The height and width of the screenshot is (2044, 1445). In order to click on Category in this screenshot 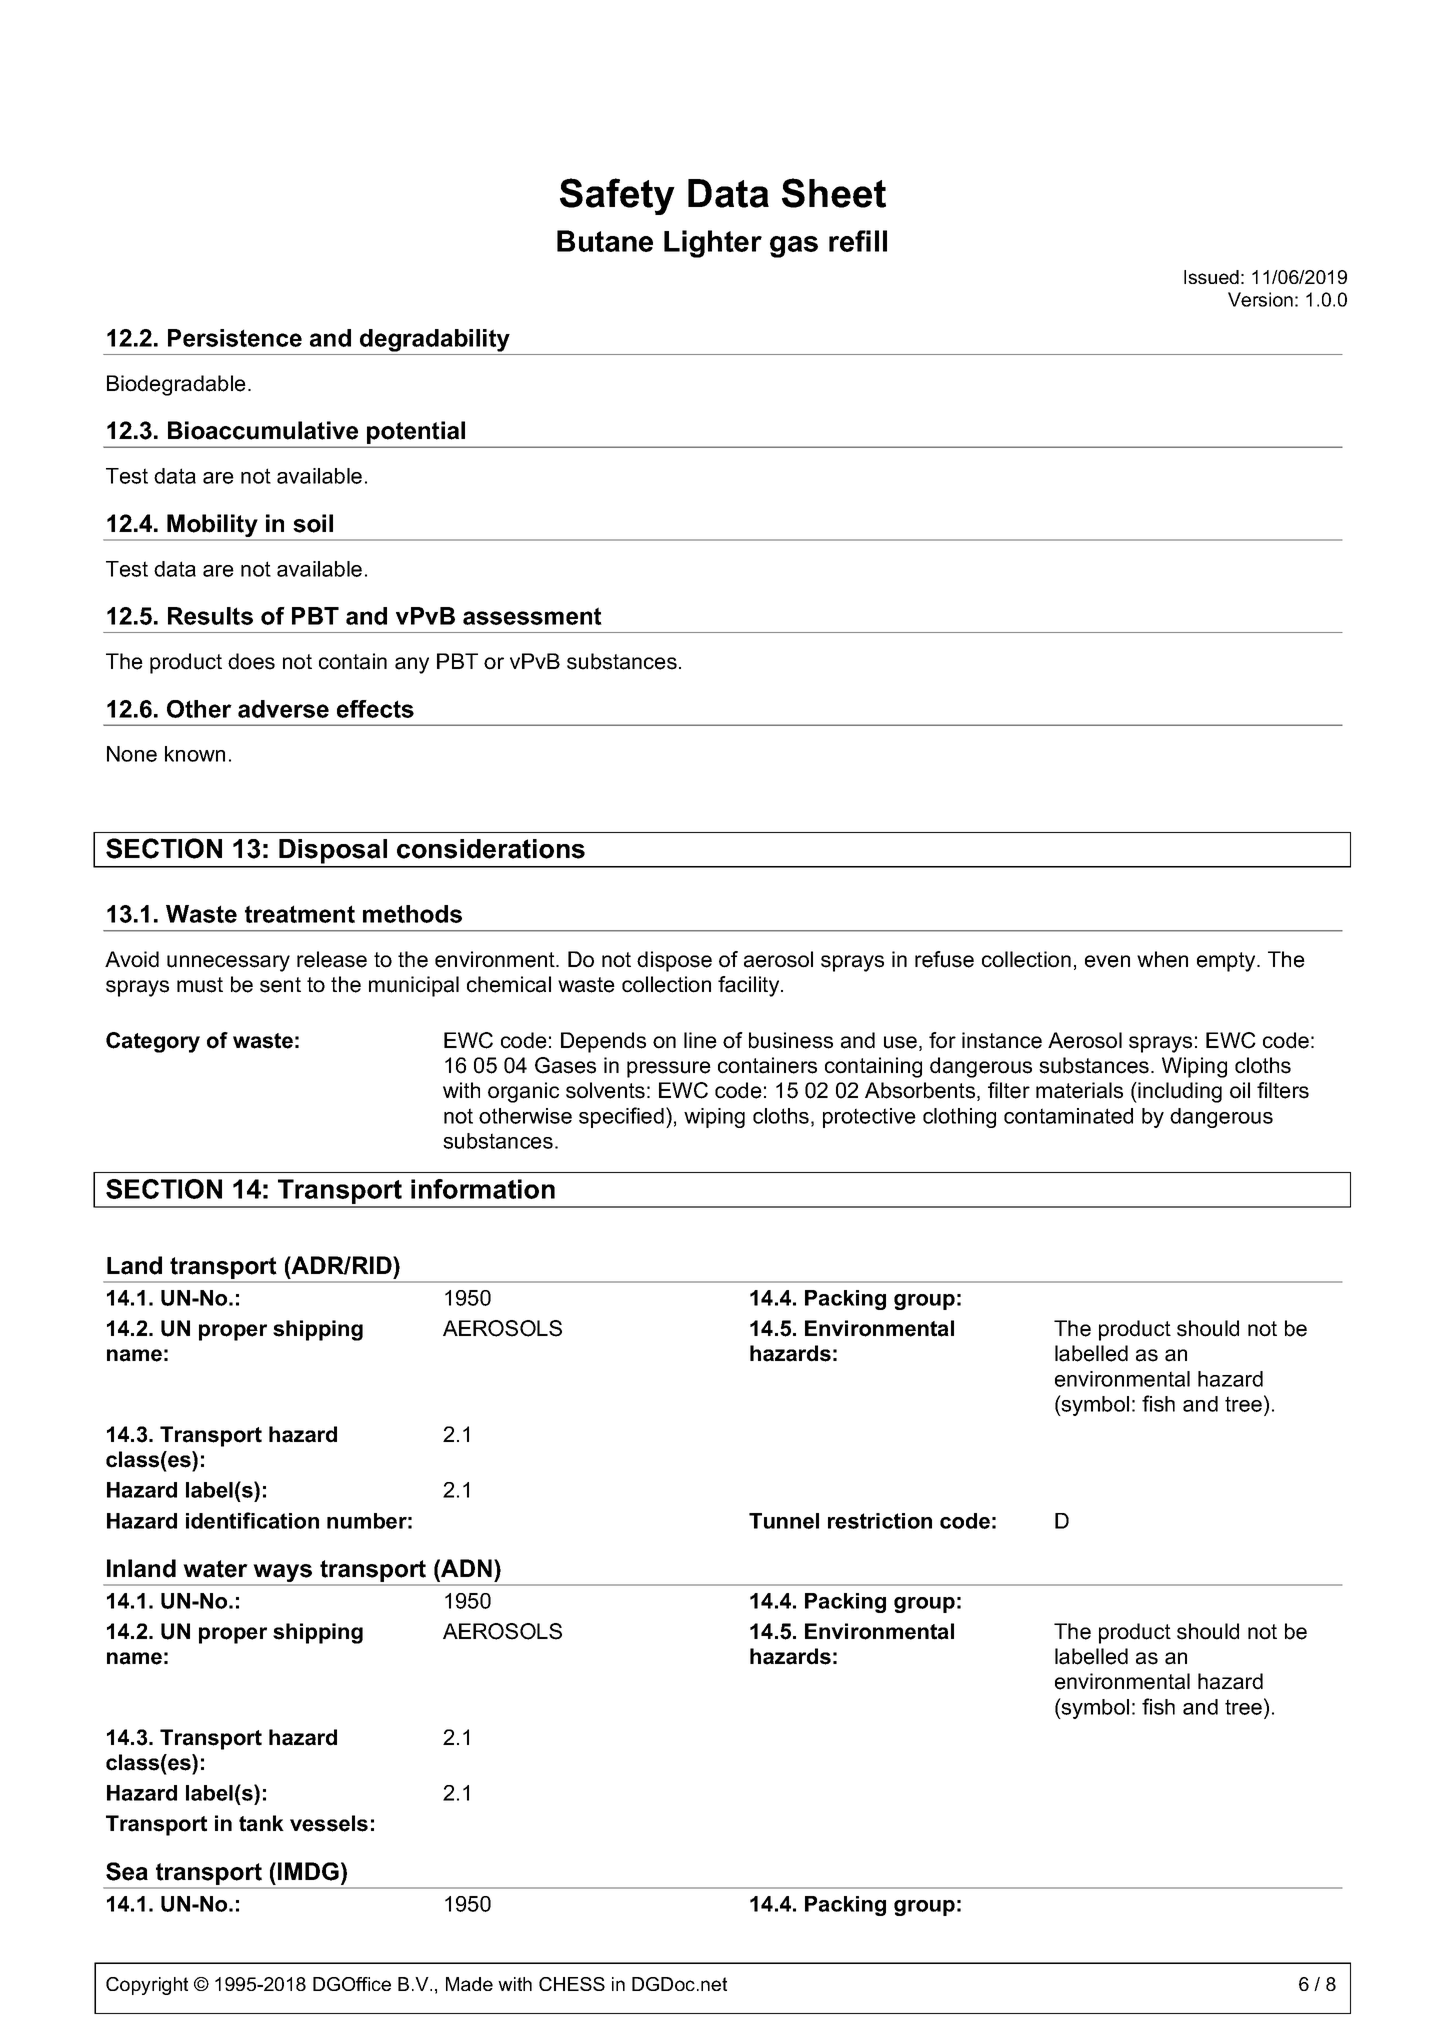, I will do `click(153, 1042)`.
